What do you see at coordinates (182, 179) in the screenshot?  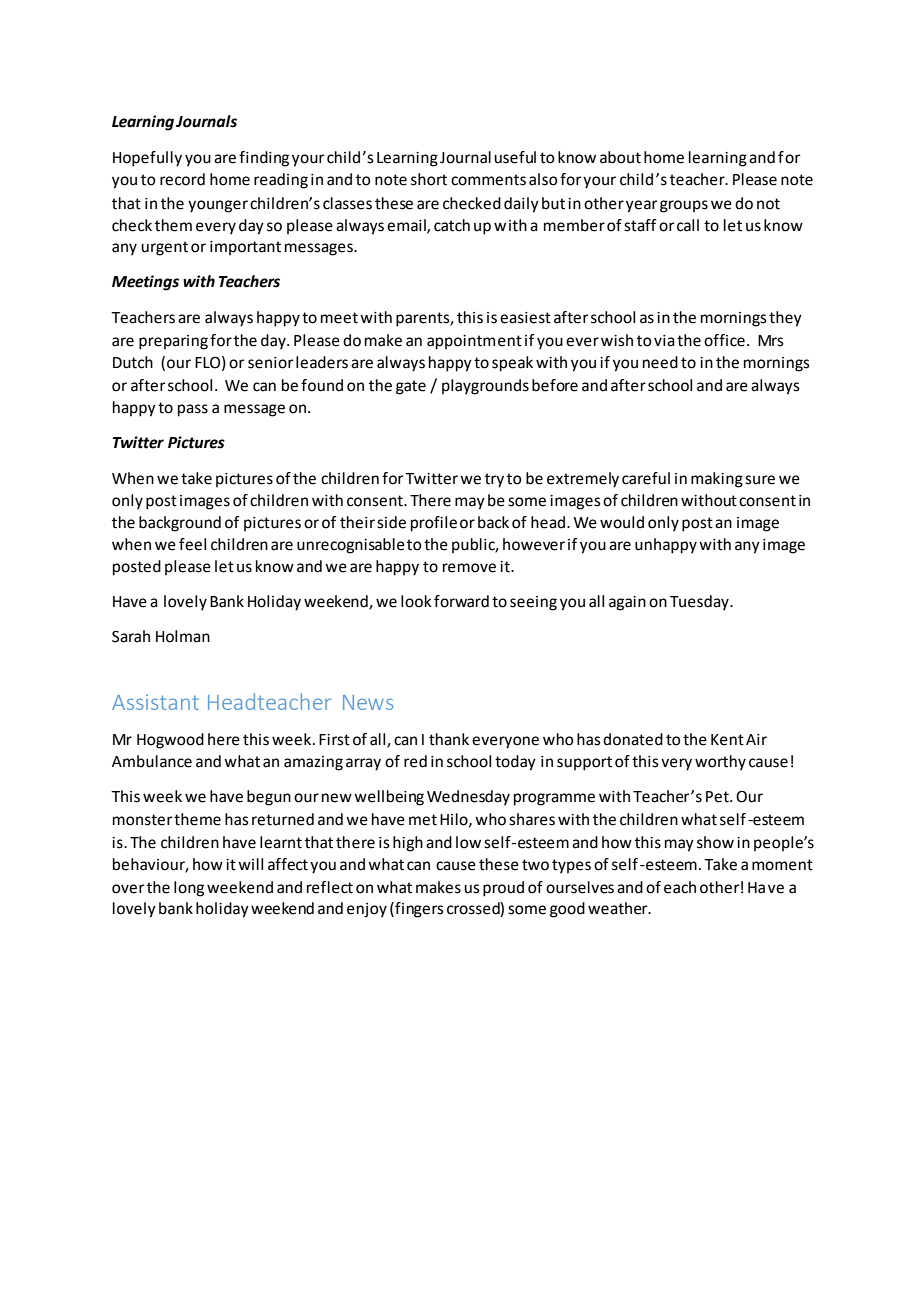 I see `record` at bounding box center [182, 179].
